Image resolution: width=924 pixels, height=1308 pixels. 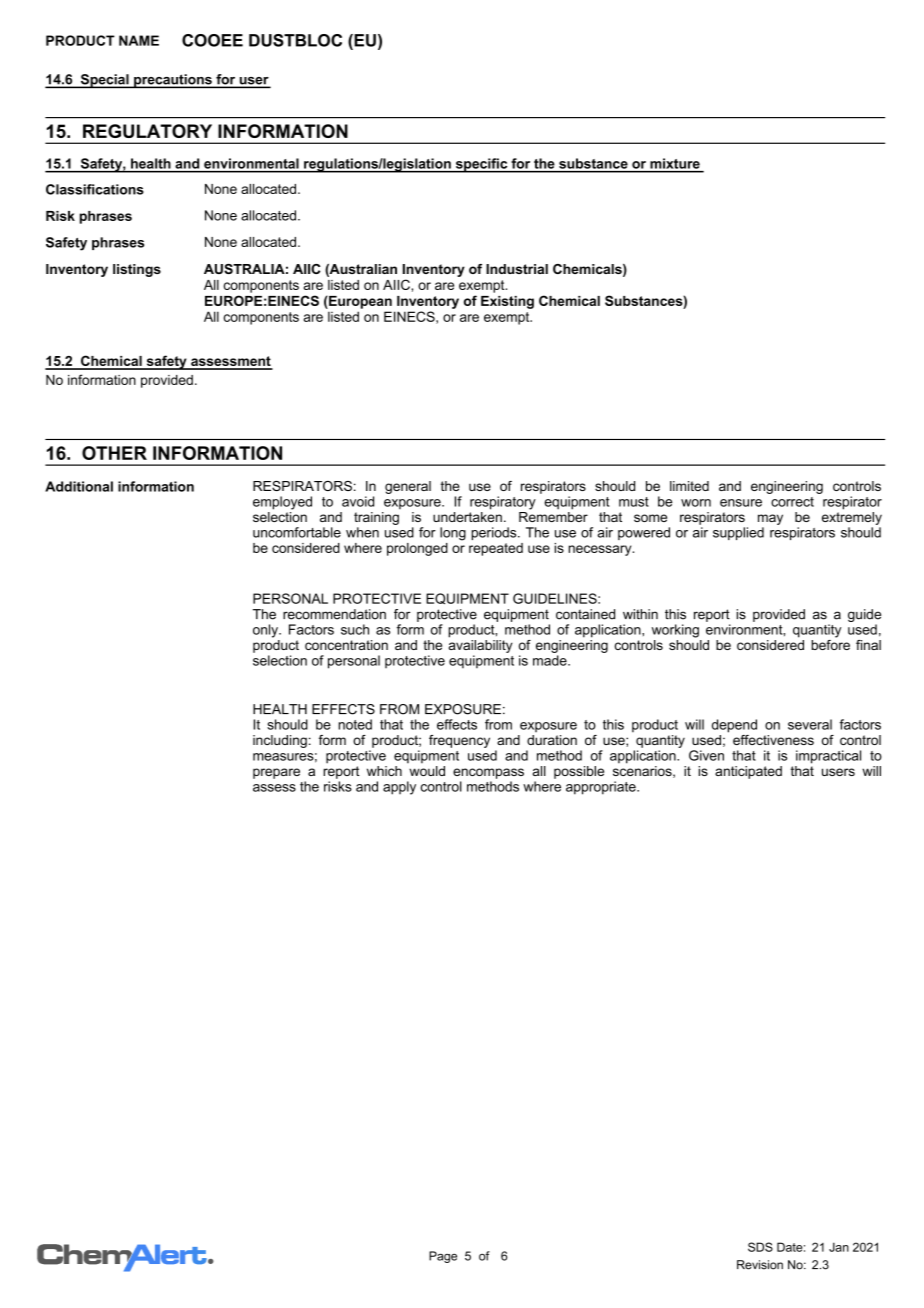 What do you see at coordinates (517, 269) in the screenshot?
I see `Industrial` at bounding box center [517, 269].
